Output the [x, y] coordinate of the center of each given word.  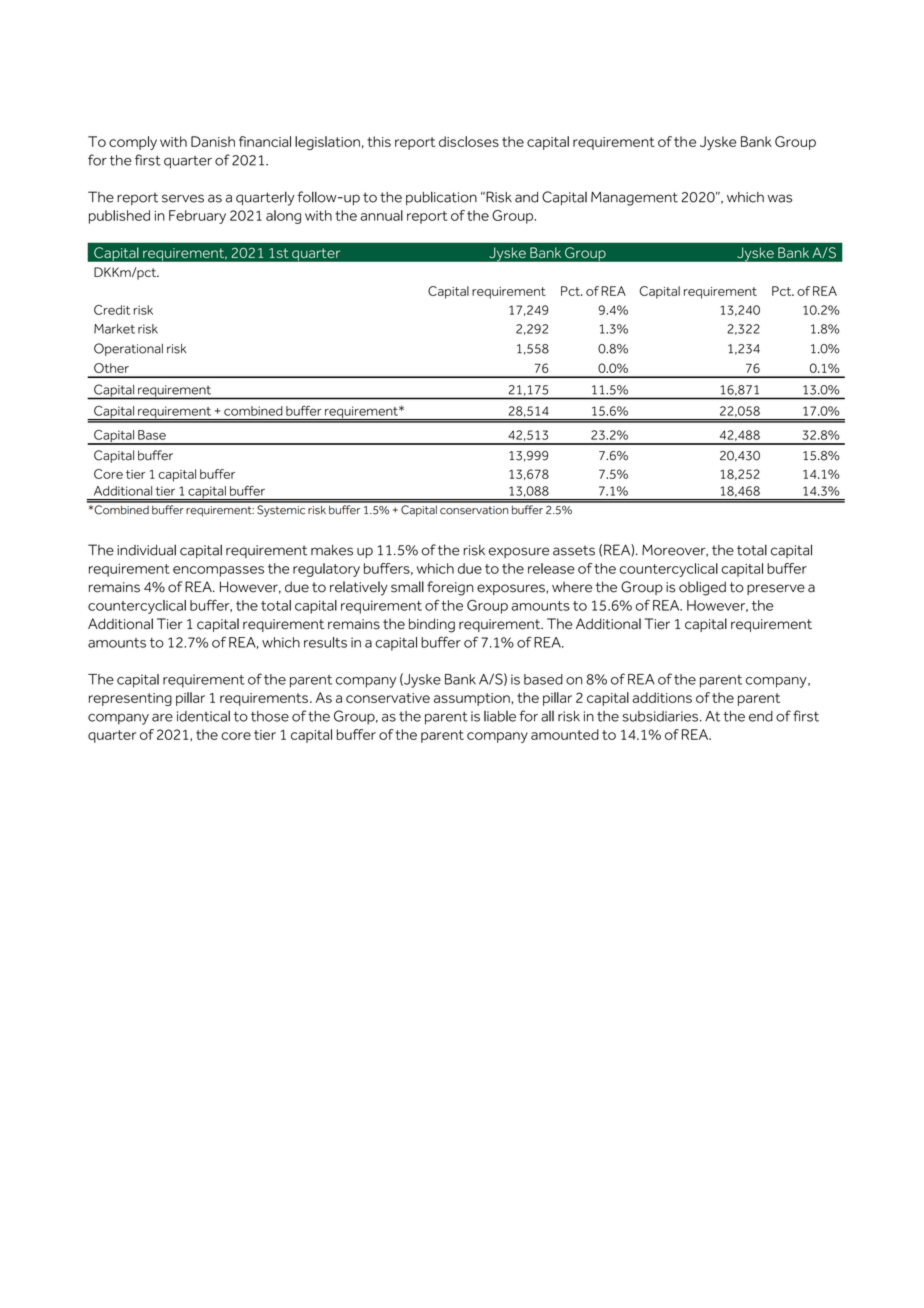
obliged [702, 588]
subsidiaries [660, 716]
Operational [128, 349]
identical [203, 716]
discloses [469, 141]
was [779, 198]
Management [634, 199]
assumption [472, 699]
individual [146, 550]
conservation [474, 510]
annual [381, 215]
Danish [213, 141]
